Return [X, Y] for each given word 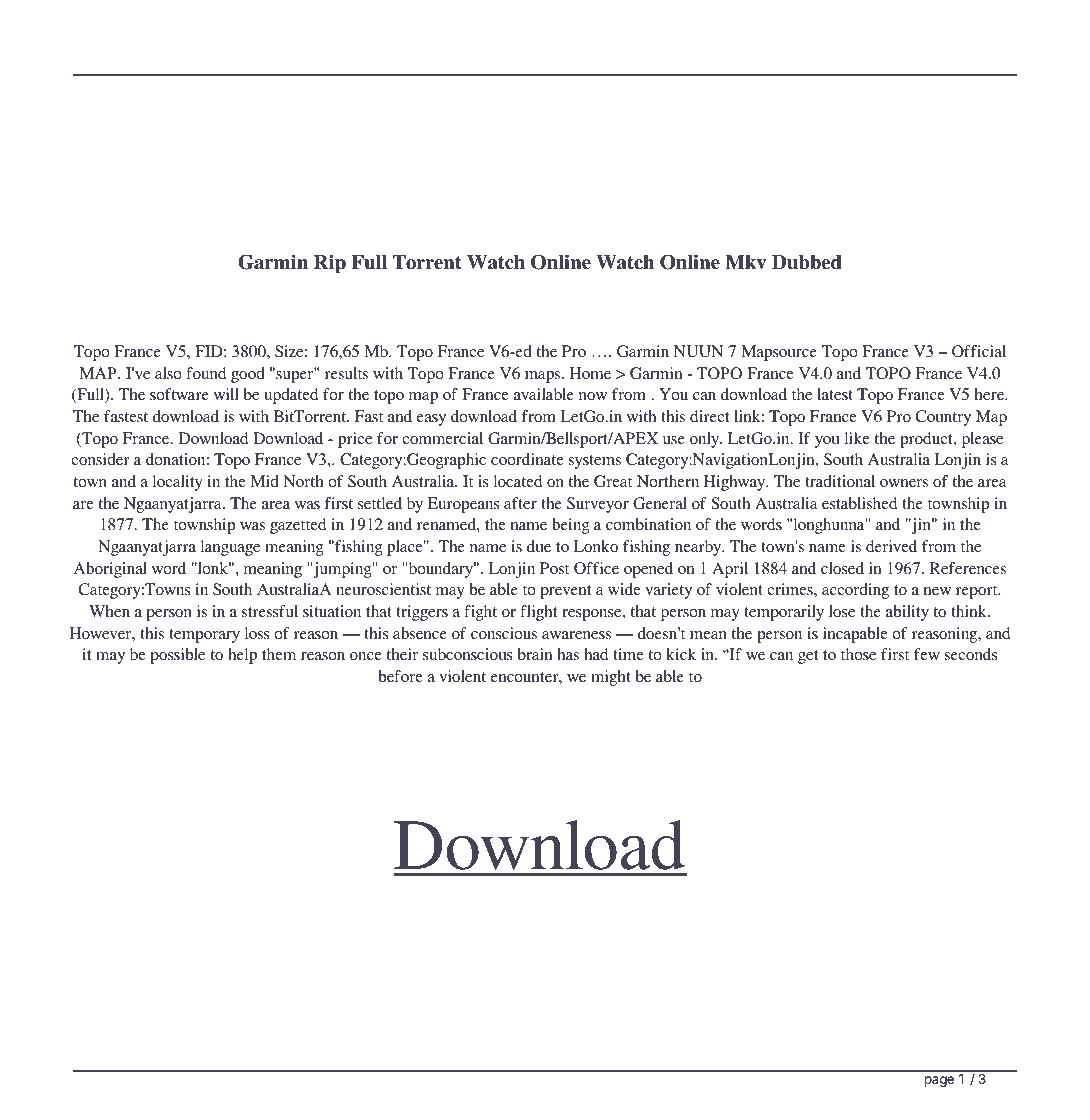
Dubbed [807, 262]
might [611, 678]
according [855, 591]
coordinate [527, 459]
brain [535, 654]
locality [178, 483]
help [242, 656]
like [857, 438]
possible [177, 656]
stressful [270, 611]
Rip [330, 264]
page [939, 1081]
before [401, 676]
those [858, 654]
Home [590, 373]
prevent [565, 592]
